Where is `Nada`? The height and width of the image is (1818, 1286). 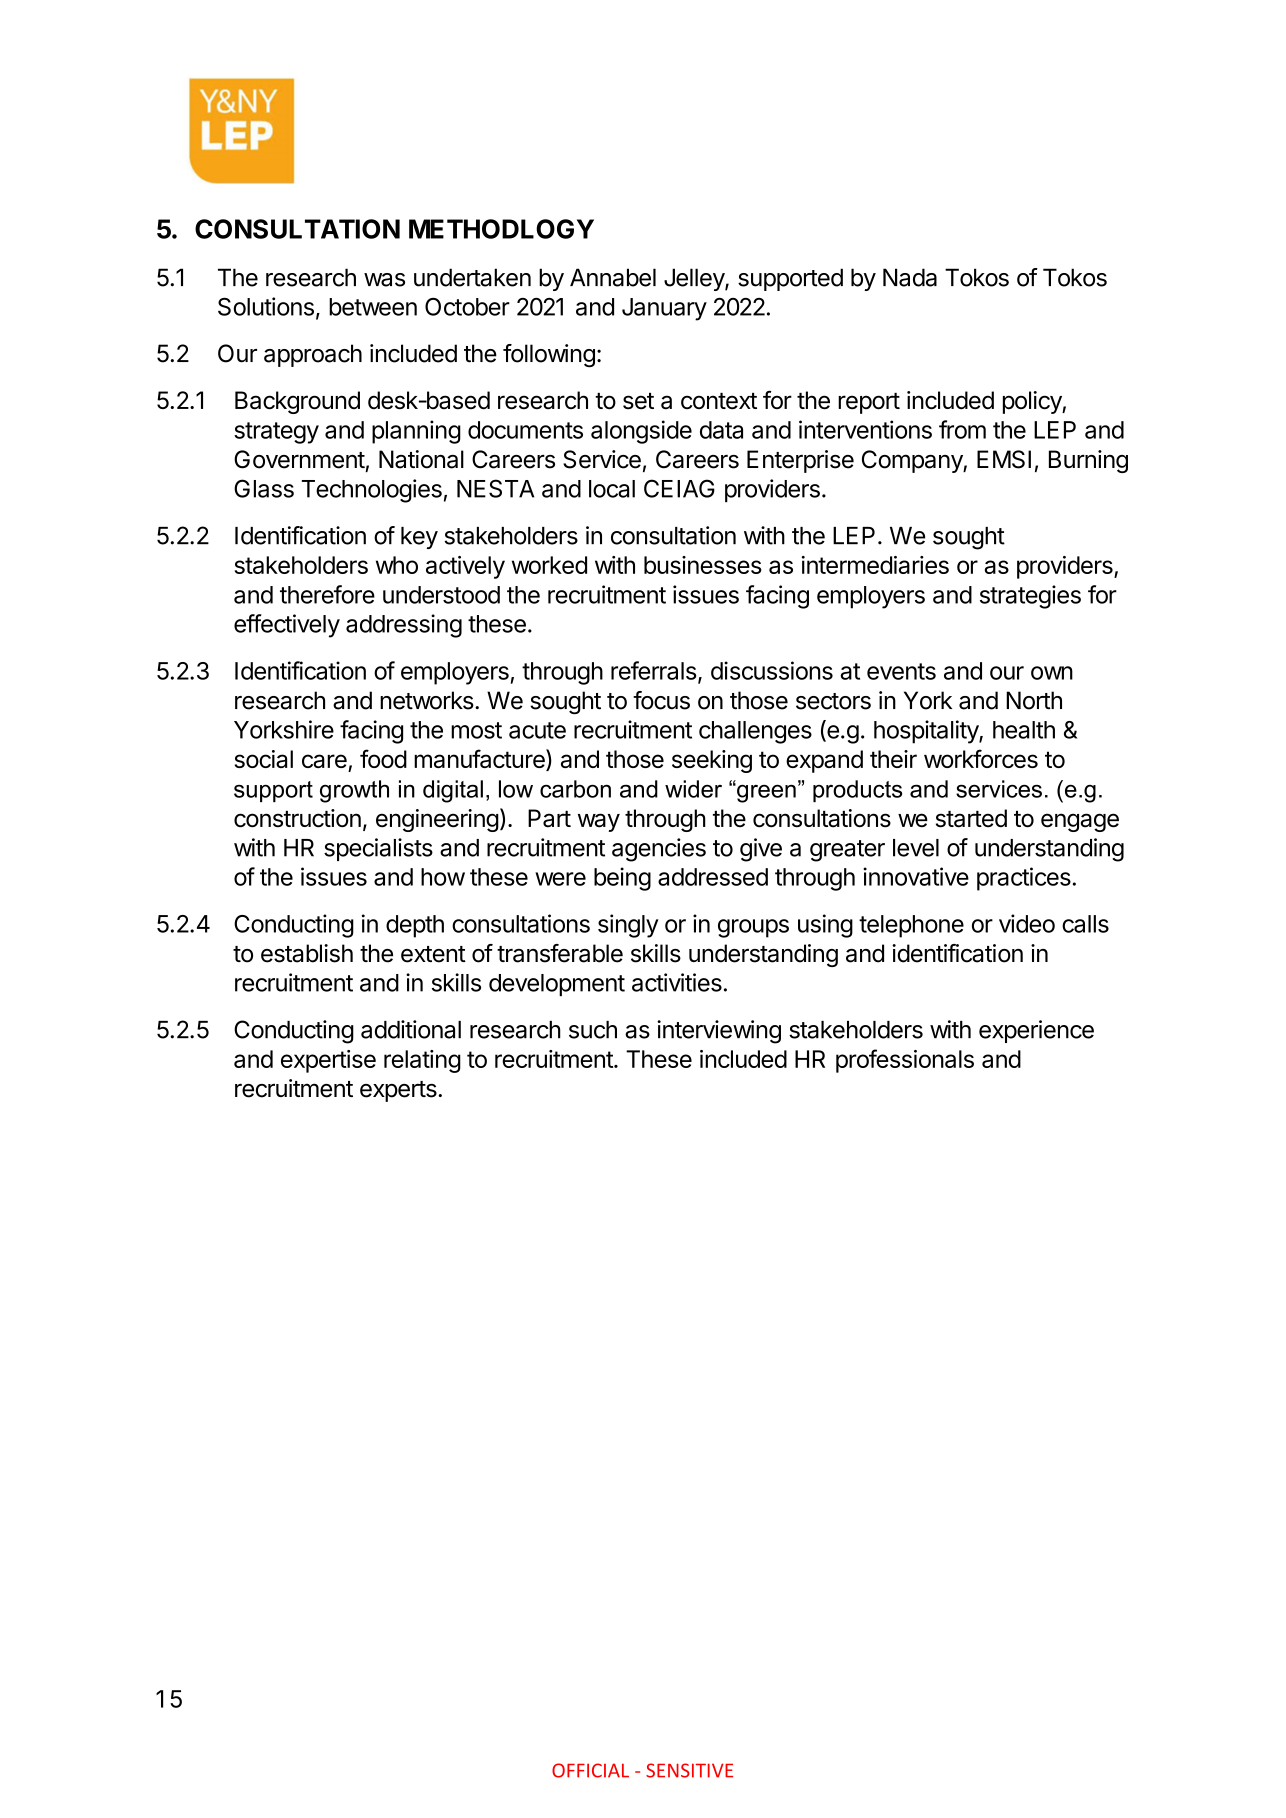 Nada is located at coordinates (910, 277).
